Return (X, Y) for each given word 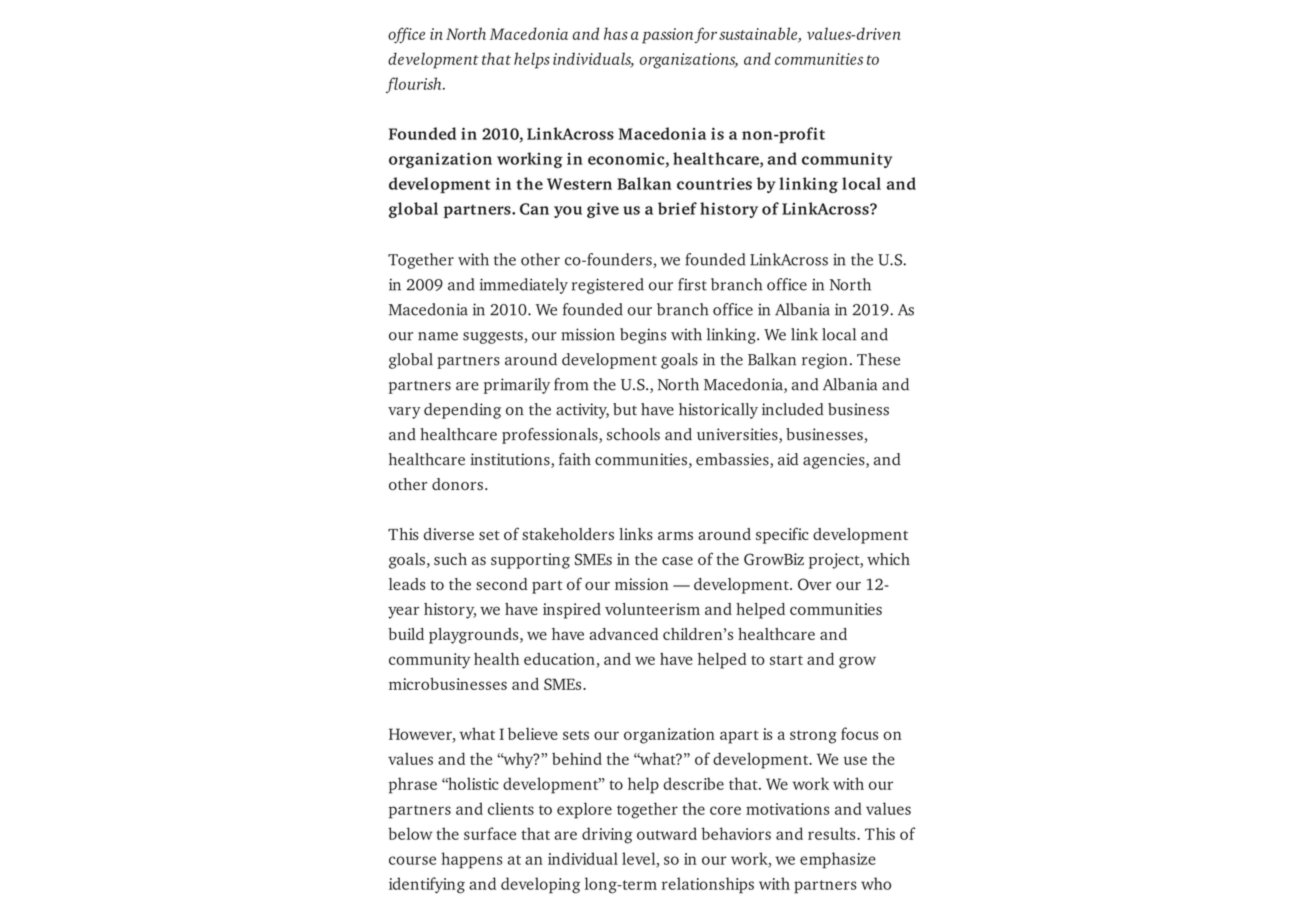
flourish (415, 85)
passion (667, 36)
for (706, 35)
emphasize (838, 860)
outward (667, 833)
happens (471, 860)
